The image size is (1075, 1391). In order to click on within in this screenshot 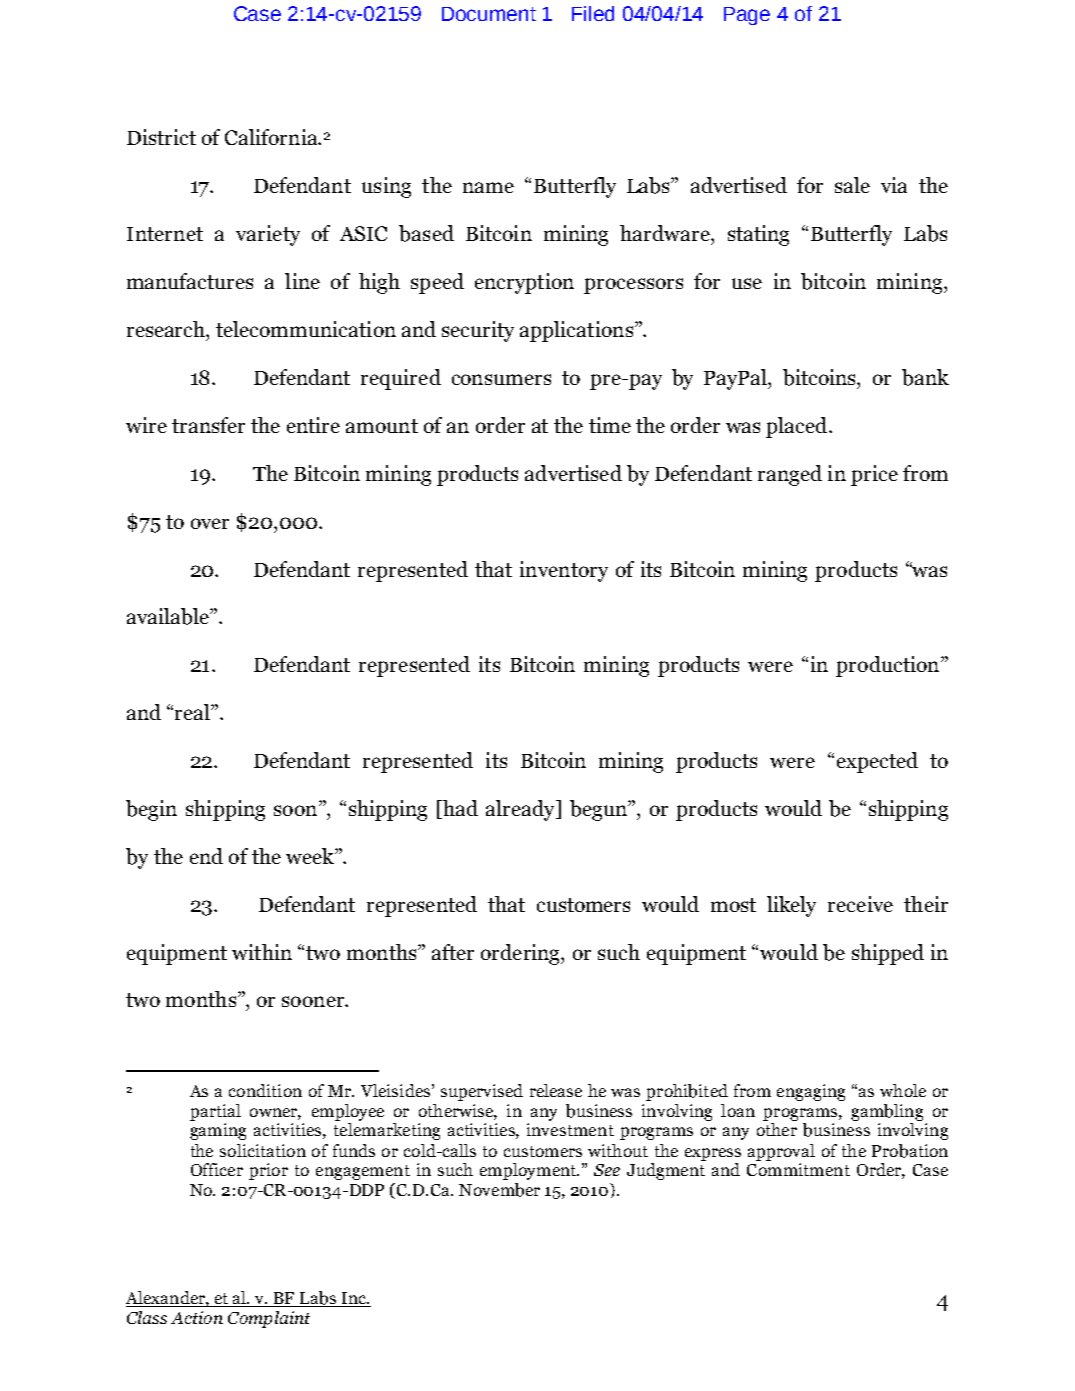, I will do `click(262, 952)`.
